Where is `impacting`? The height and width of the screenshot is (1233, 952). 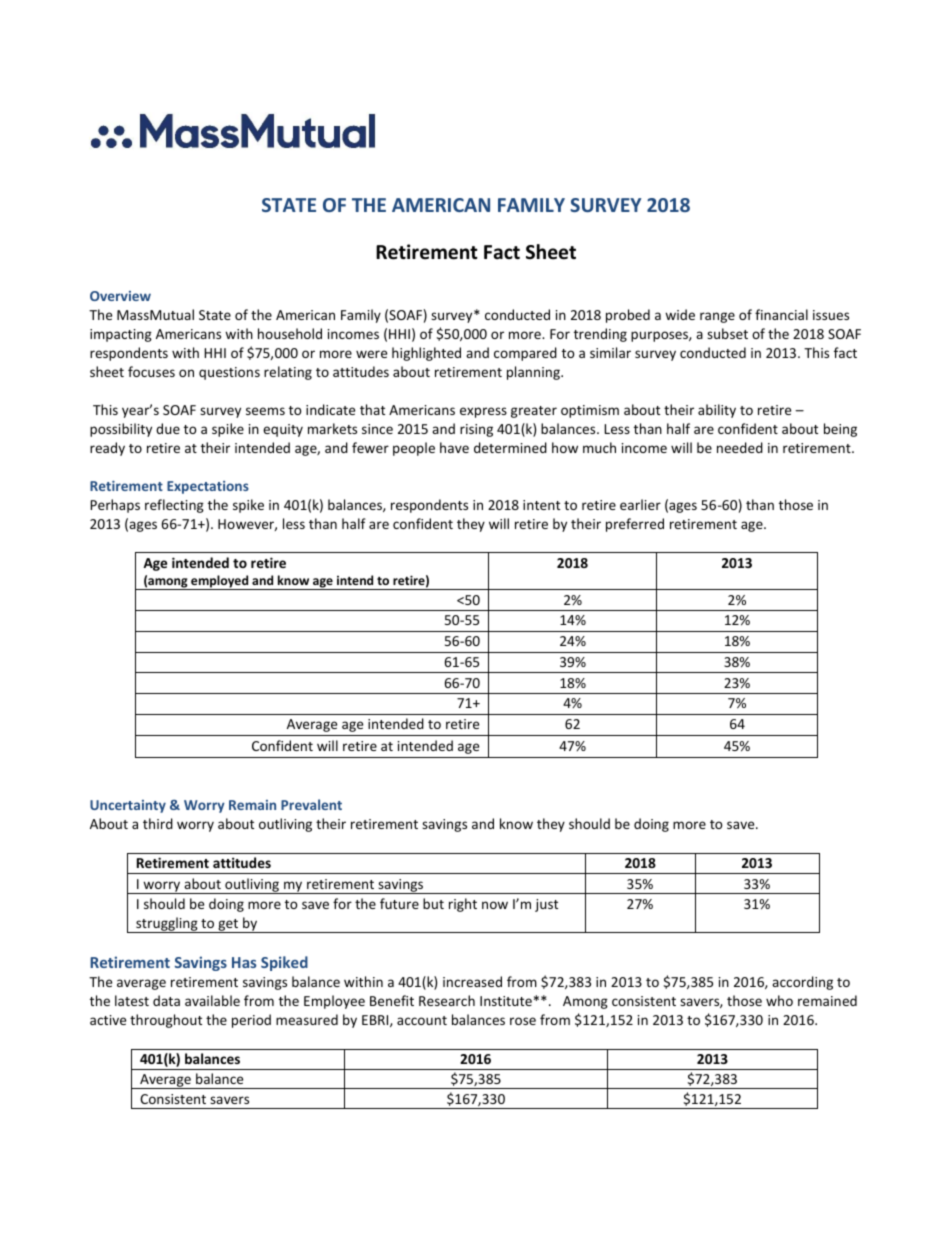 impacting is located at coordinates (121, 335).
